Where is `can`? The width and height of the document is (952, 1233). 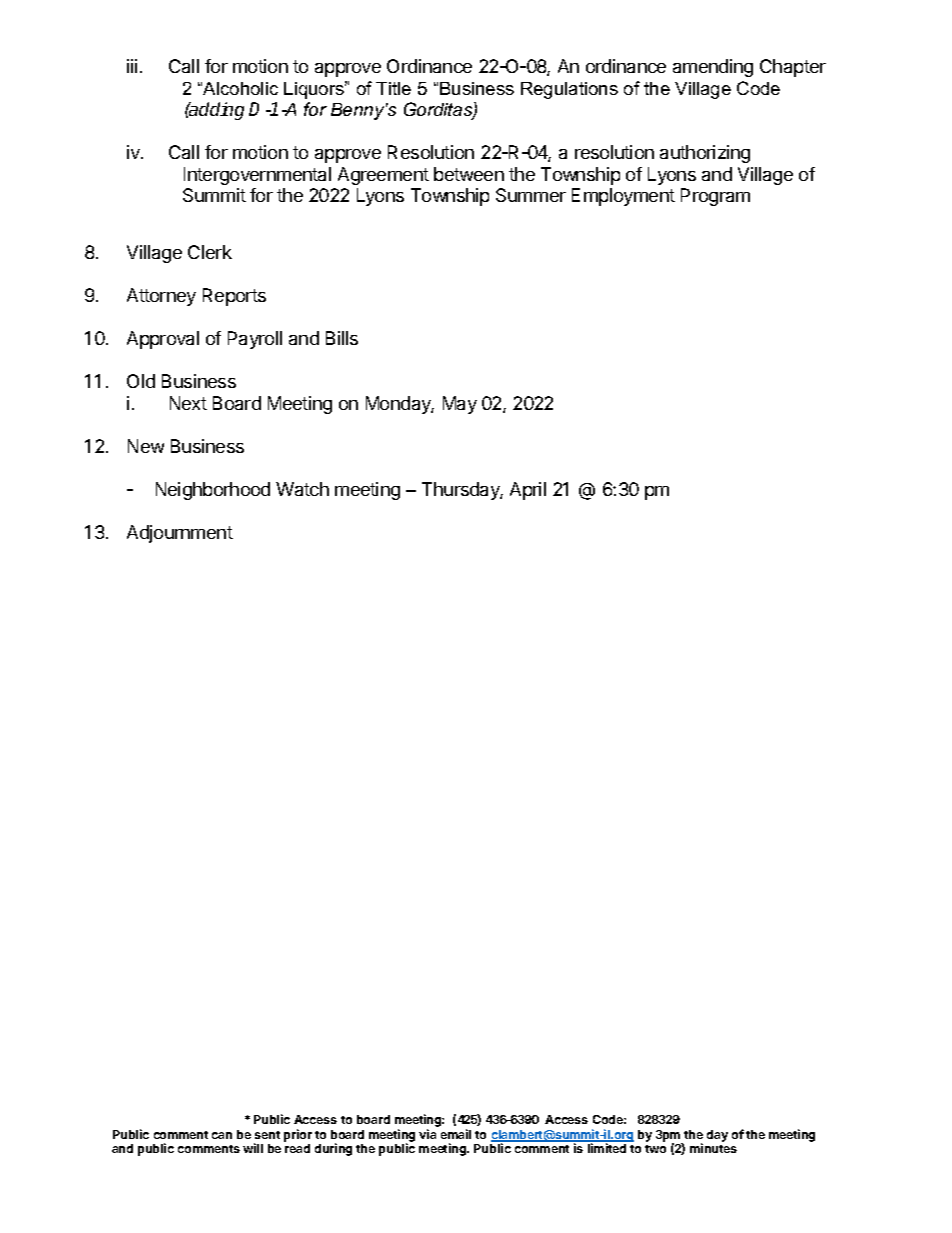 can is located at coordinates (222, 1135).
